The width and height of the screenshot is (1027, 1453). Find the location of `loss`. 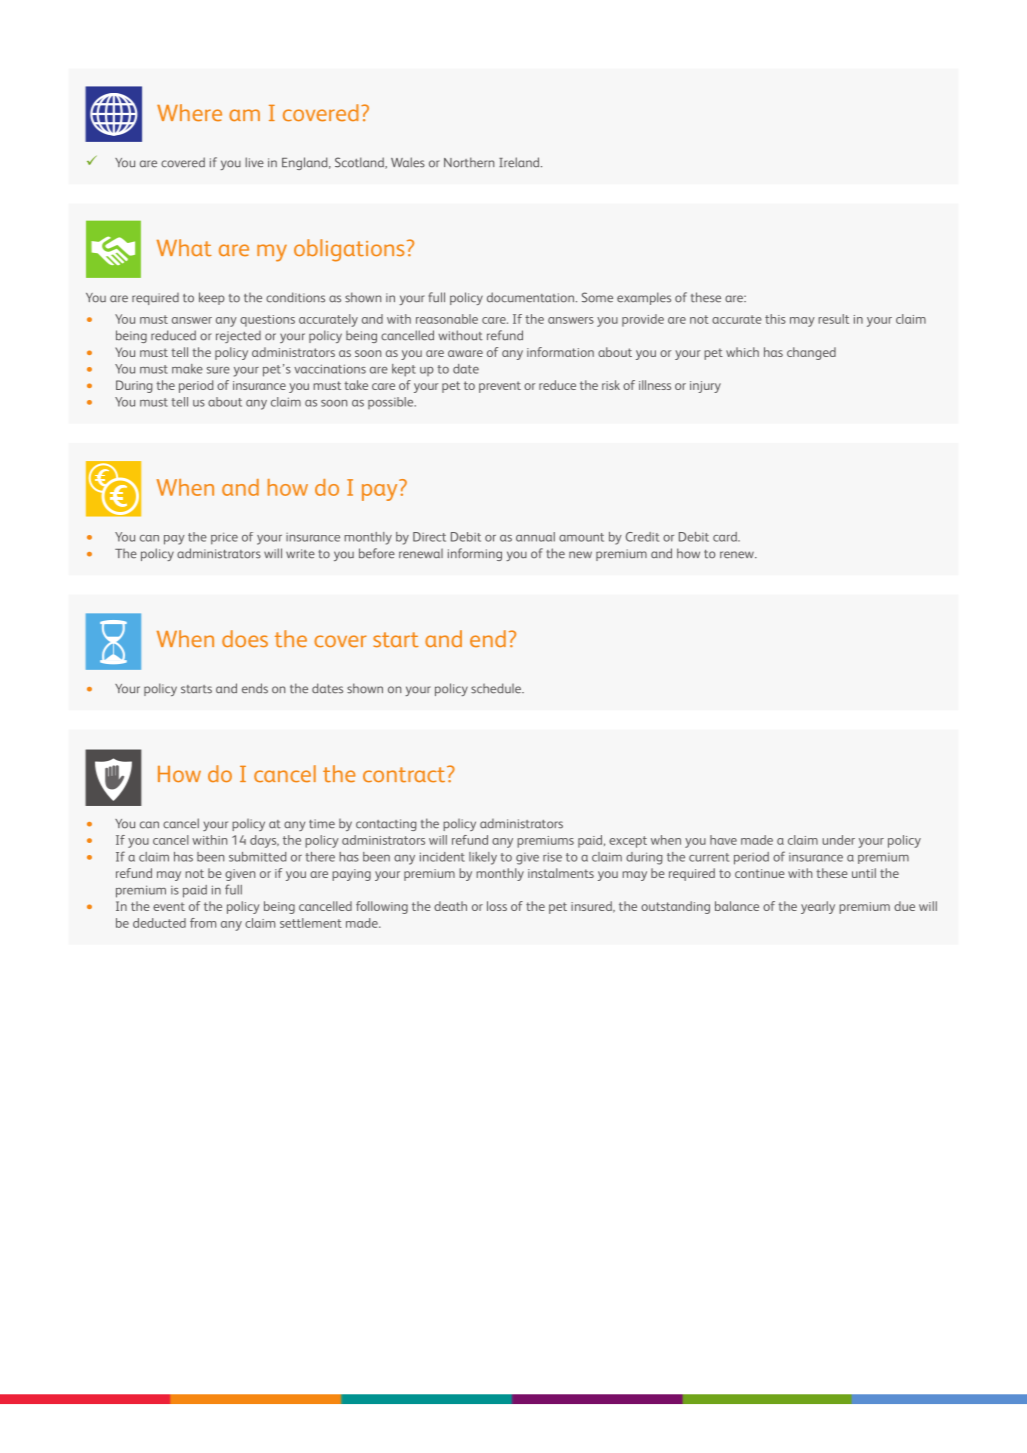

loss is located at coordinates (497, 906).
